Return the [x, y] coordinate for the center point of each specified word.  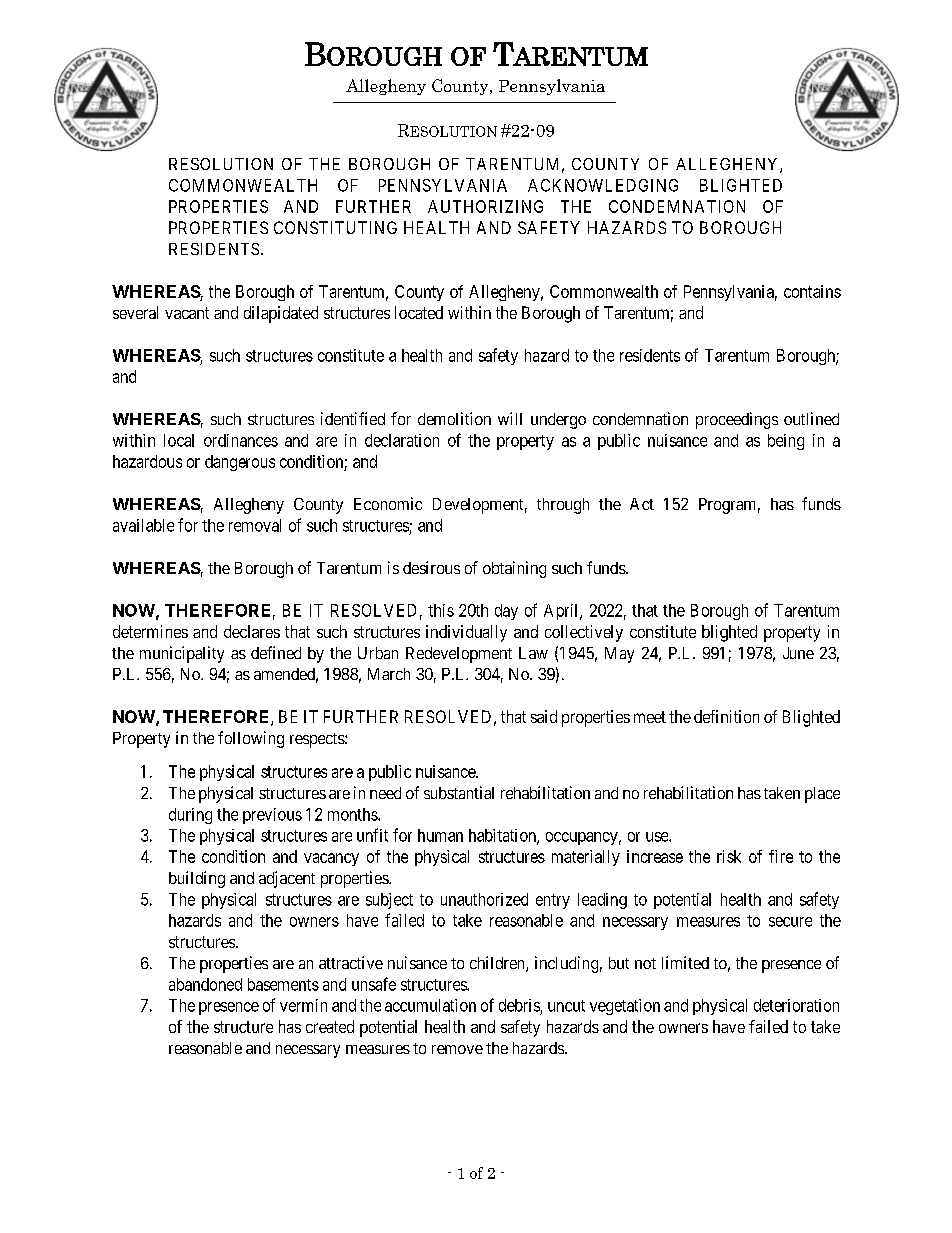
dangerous [240, 463]
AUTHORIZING [485, 206]
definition [726, 716]
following [251, 739]
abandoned [205, 984]
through [563, 506]
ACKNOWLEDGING [603, 185]
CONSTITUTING [335, 227]
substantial [459, 792]
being [786, 442]
